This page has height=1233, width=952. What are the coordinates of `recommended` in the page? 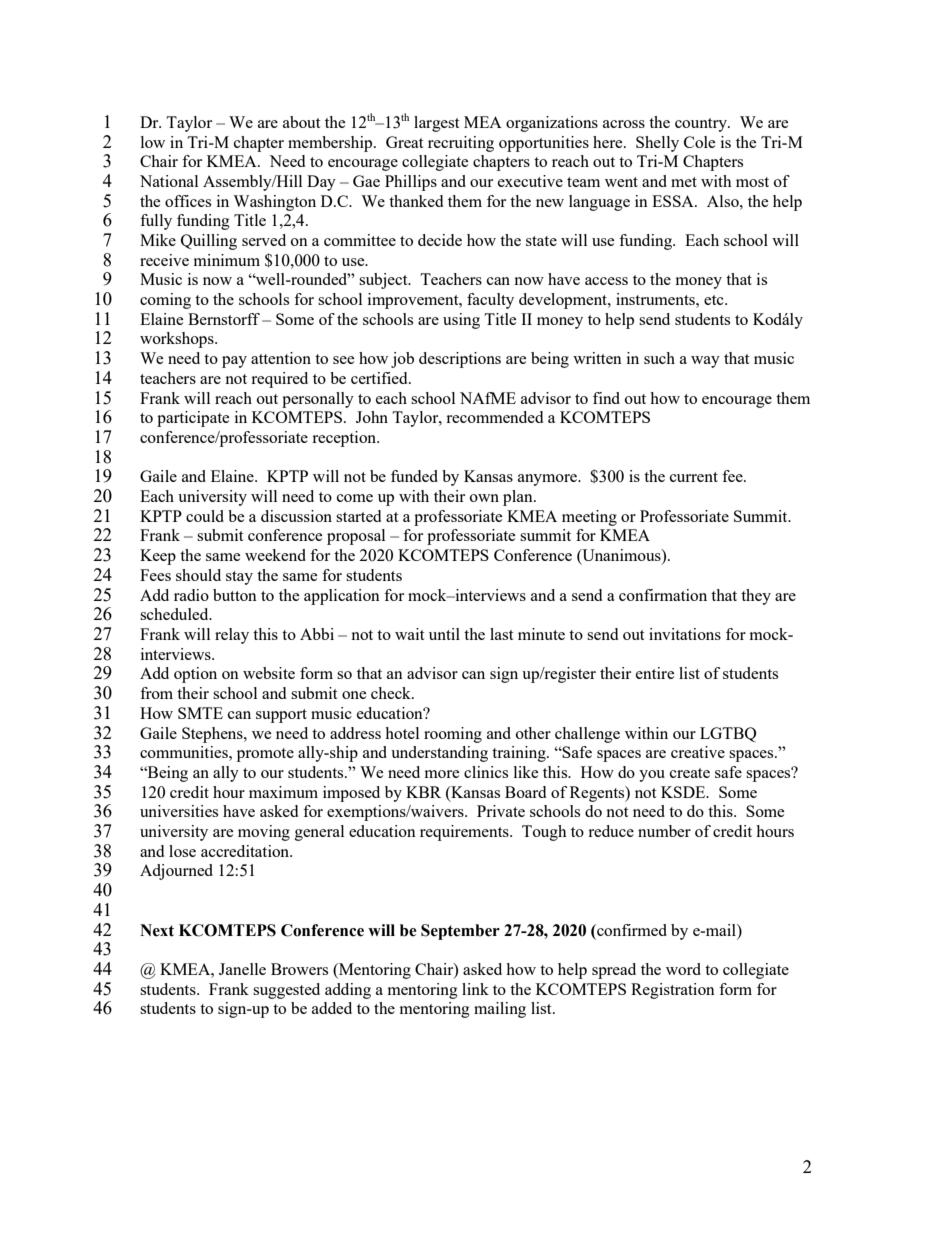 It's located at (494, 417).
